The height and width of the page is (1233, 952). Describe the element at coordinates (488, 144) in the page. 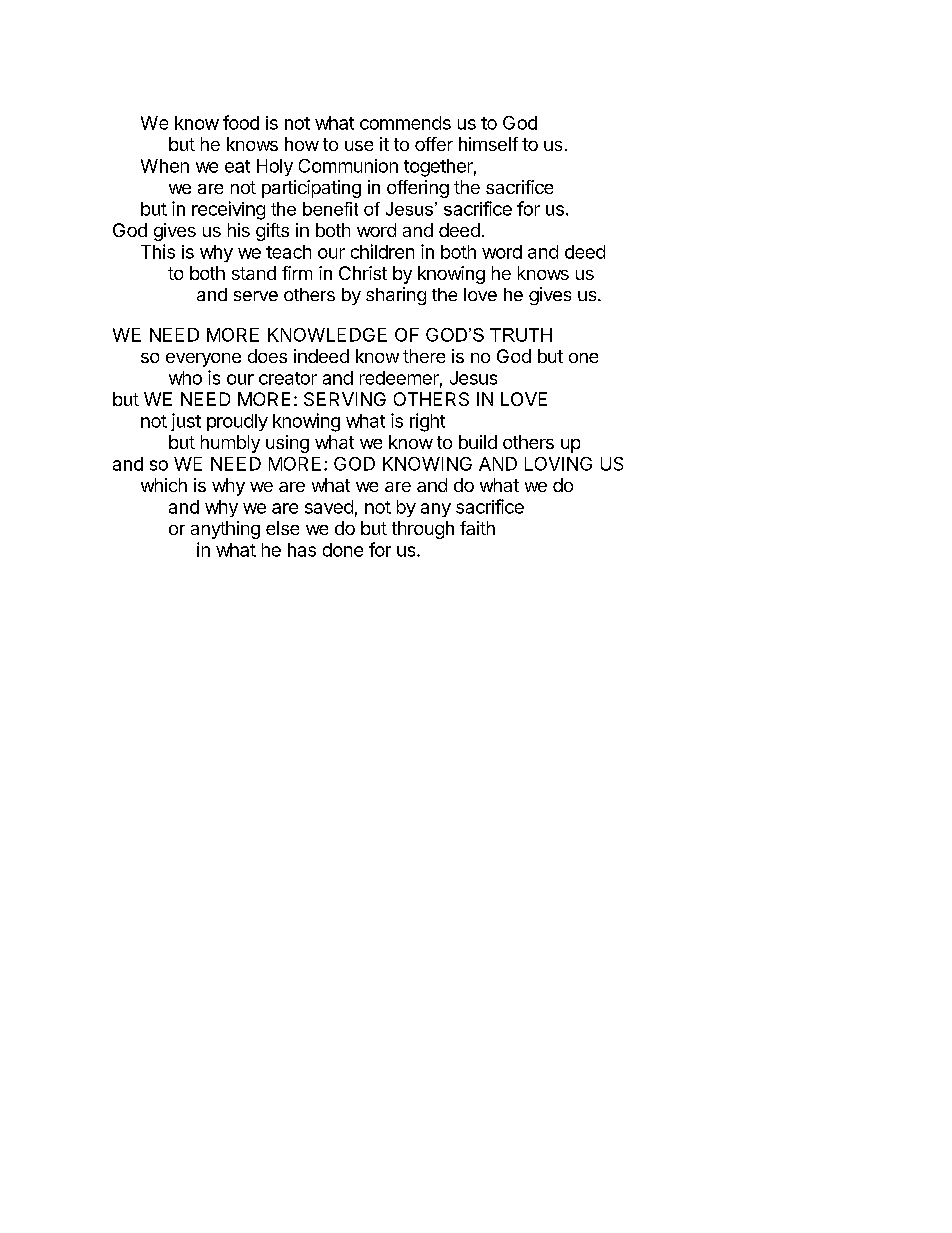

I see `himself` at that location.
